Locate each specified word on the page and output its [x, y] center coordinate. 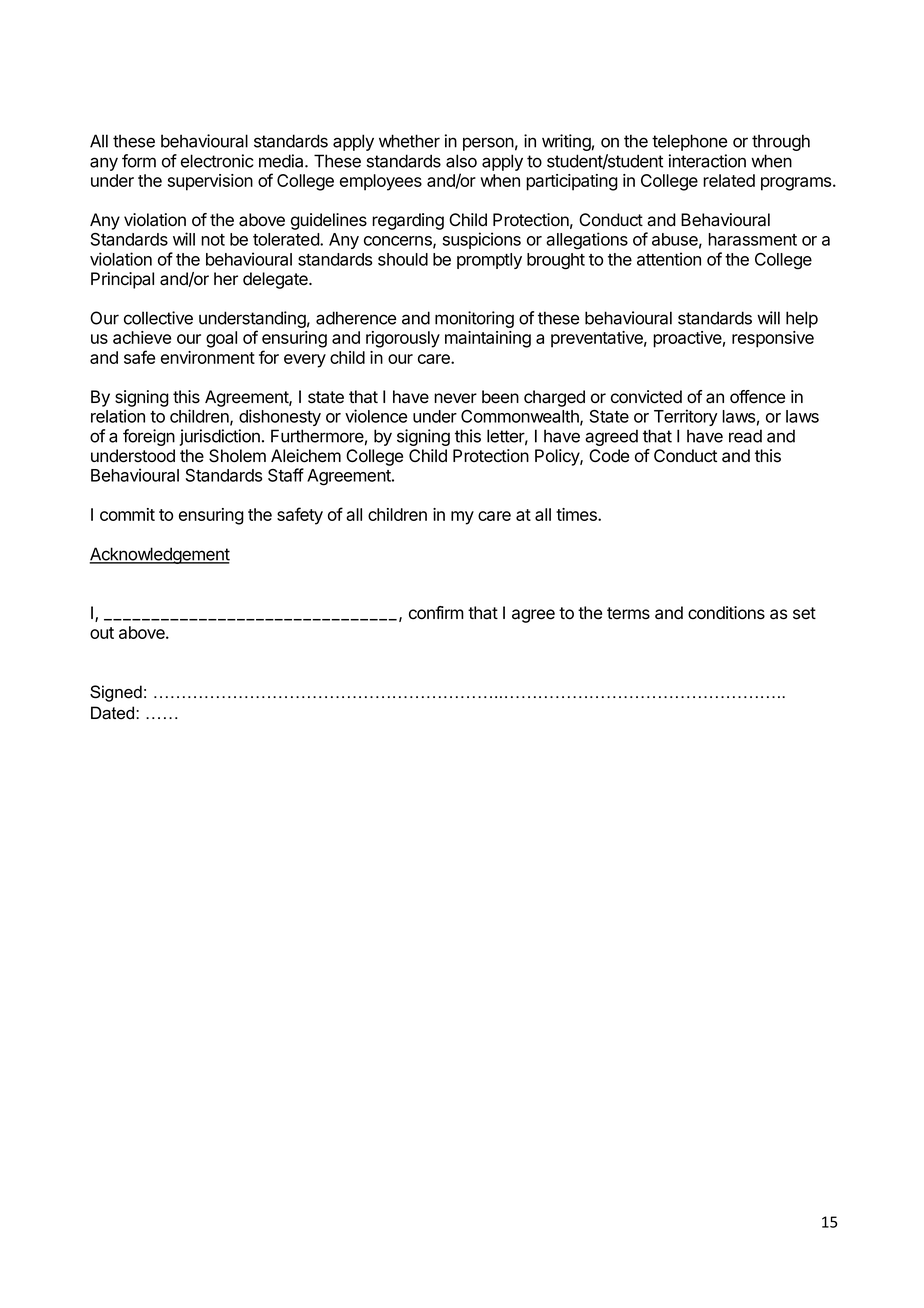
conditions [726, 613]
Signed [116, 693]
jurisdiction [220, 437]
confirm [436, 613]
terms [628, 613]
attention [669, 259]
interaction [707, 161]
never [455, 398]
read [745, 436]
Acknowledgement [159, 555]
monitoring [474, 319]
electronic [217, 161]
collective [158, 318]
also [461, 161]
